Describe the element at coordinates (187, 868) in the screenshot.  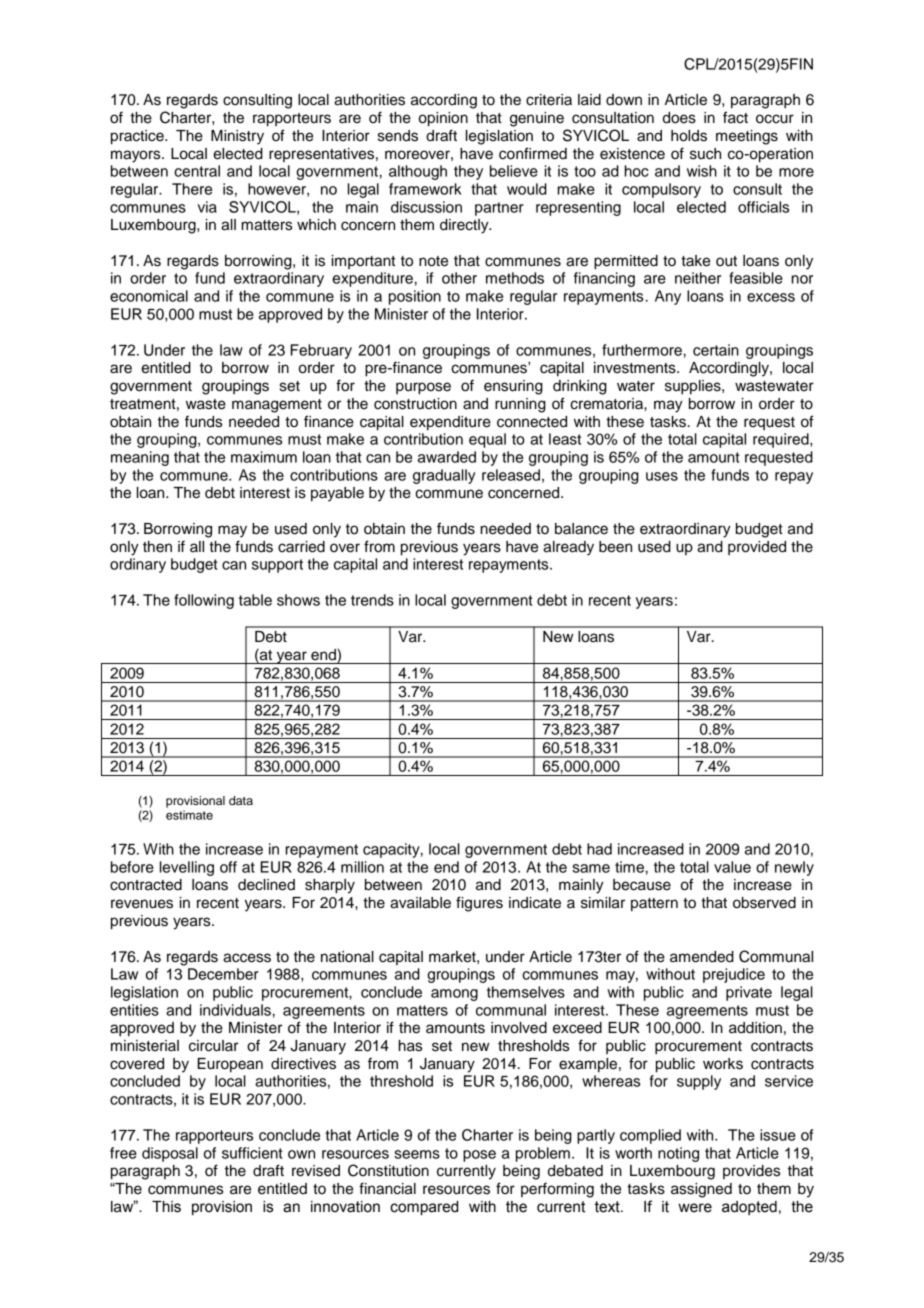
I see `levelling` at that location.
